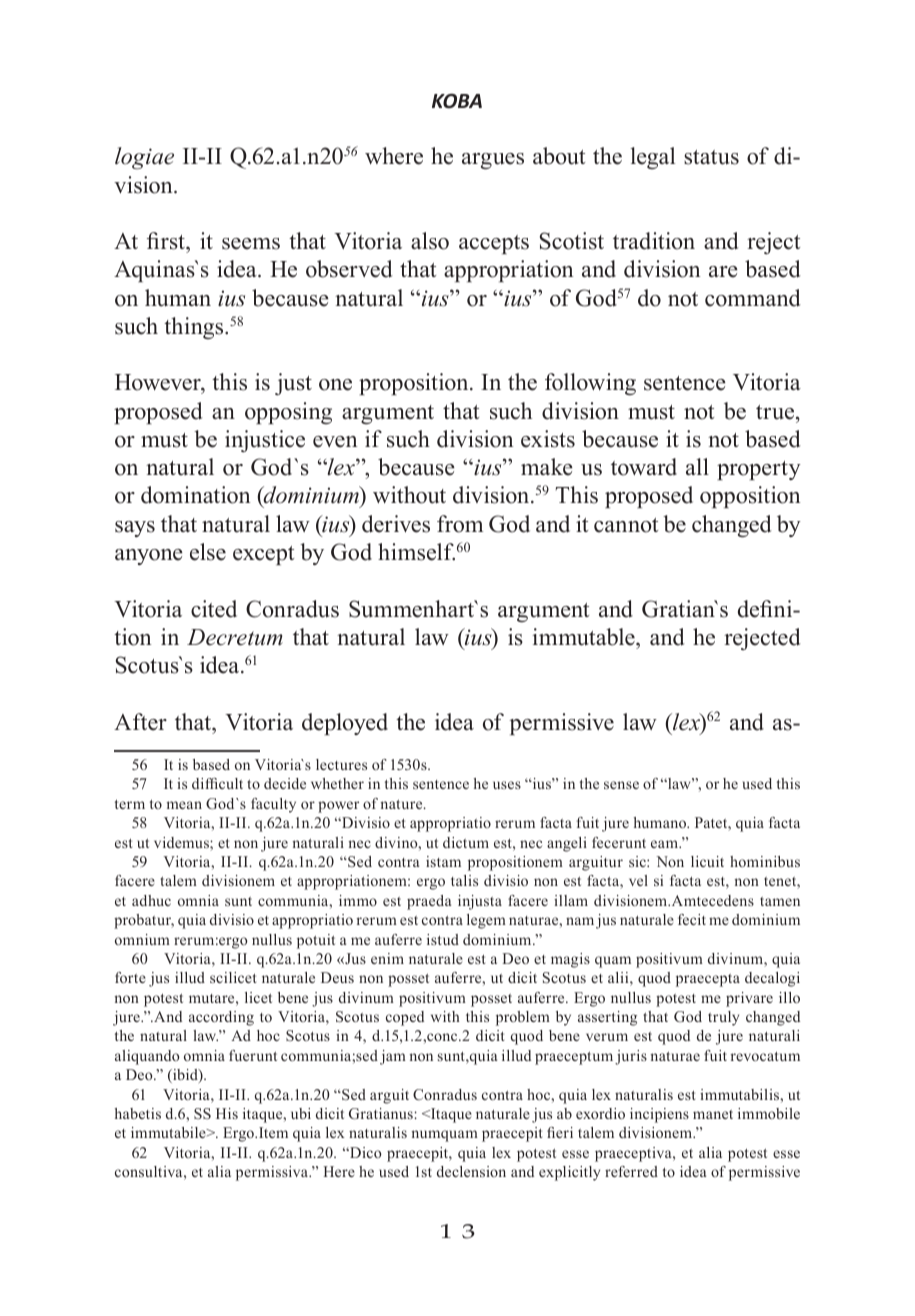  I want to click on status, so click(711, 157).
